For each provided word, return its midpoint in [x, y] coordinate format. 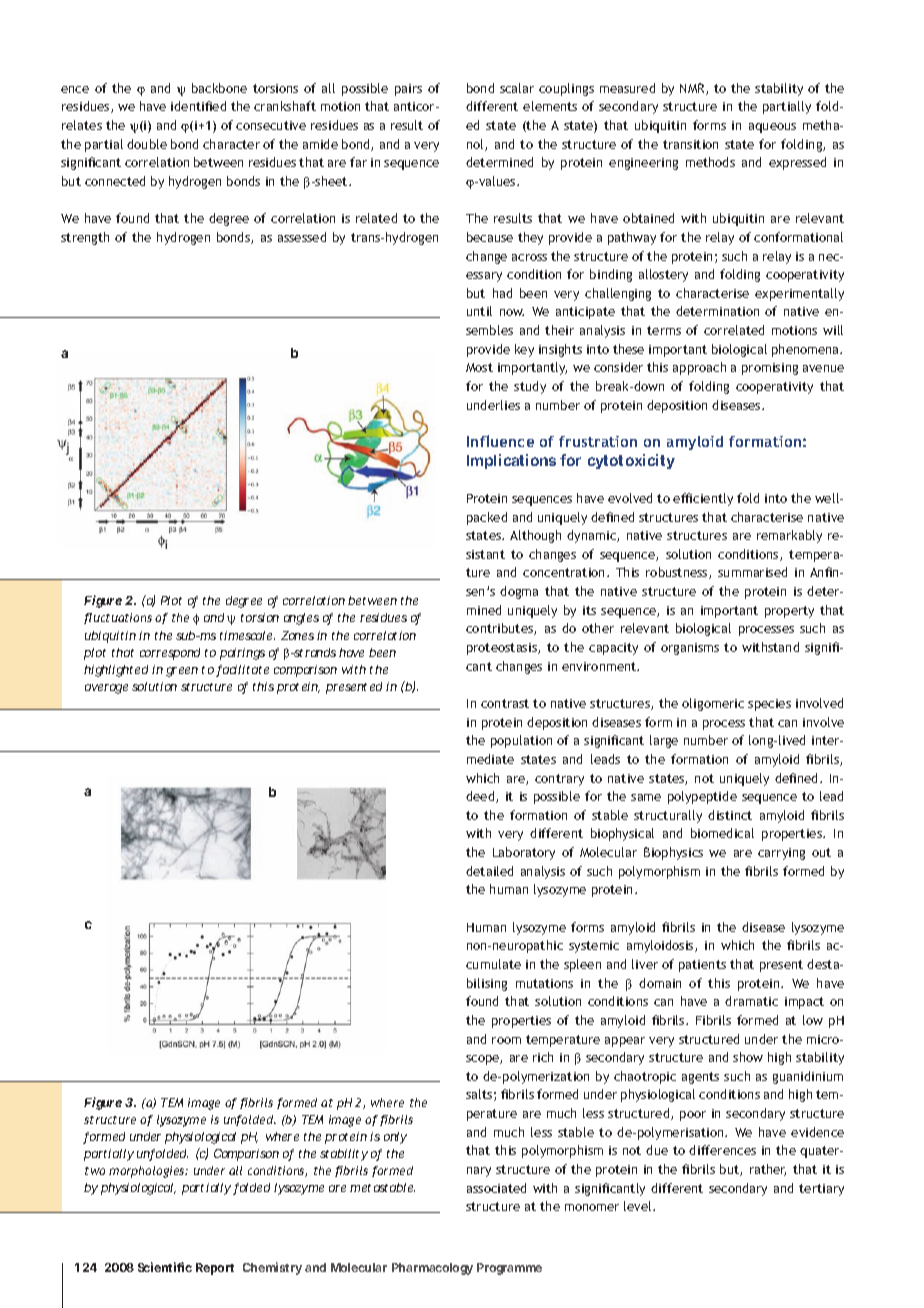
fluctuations [118, 618]
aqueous [772, 128]
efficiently [703, 499]
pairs [408, 90]
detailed [489, 871]
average [106, 689]
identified [198, 106]
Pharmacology [432, 1269]
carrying [781, 854]
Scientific [165, 1267]
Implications [511, 461]
